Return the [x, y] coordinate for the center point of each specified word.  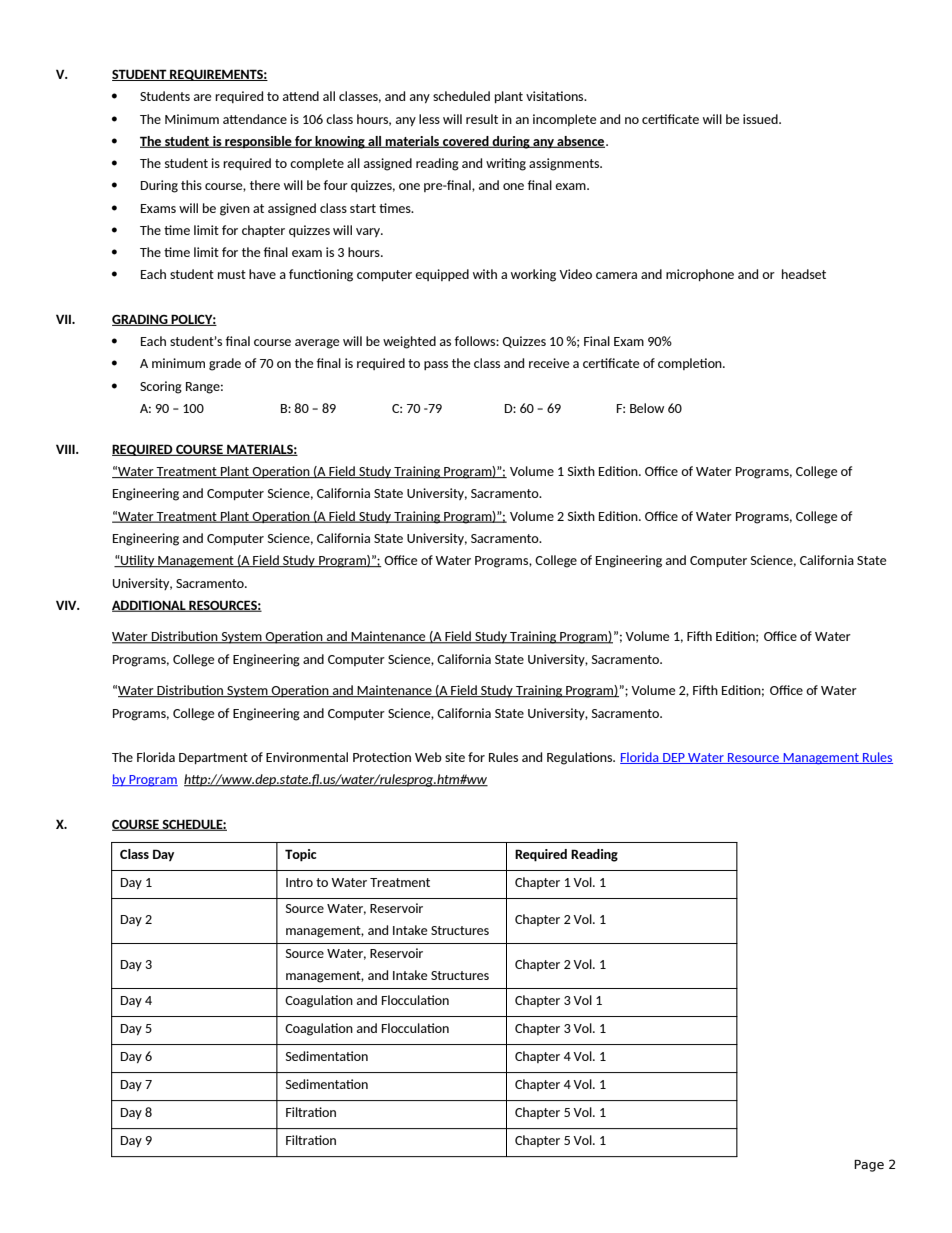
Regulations [581, 758]
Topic [301, 855]
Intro [299, 882]
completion [691, 364]
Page [869, 1166]
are [202, 97]
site [455, 757]
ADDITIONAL [150, 606]
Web [428, 757]
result [482, 119]
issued [761, 119]
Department [213, 758]
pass [436, 365]
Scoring [161, 387]
